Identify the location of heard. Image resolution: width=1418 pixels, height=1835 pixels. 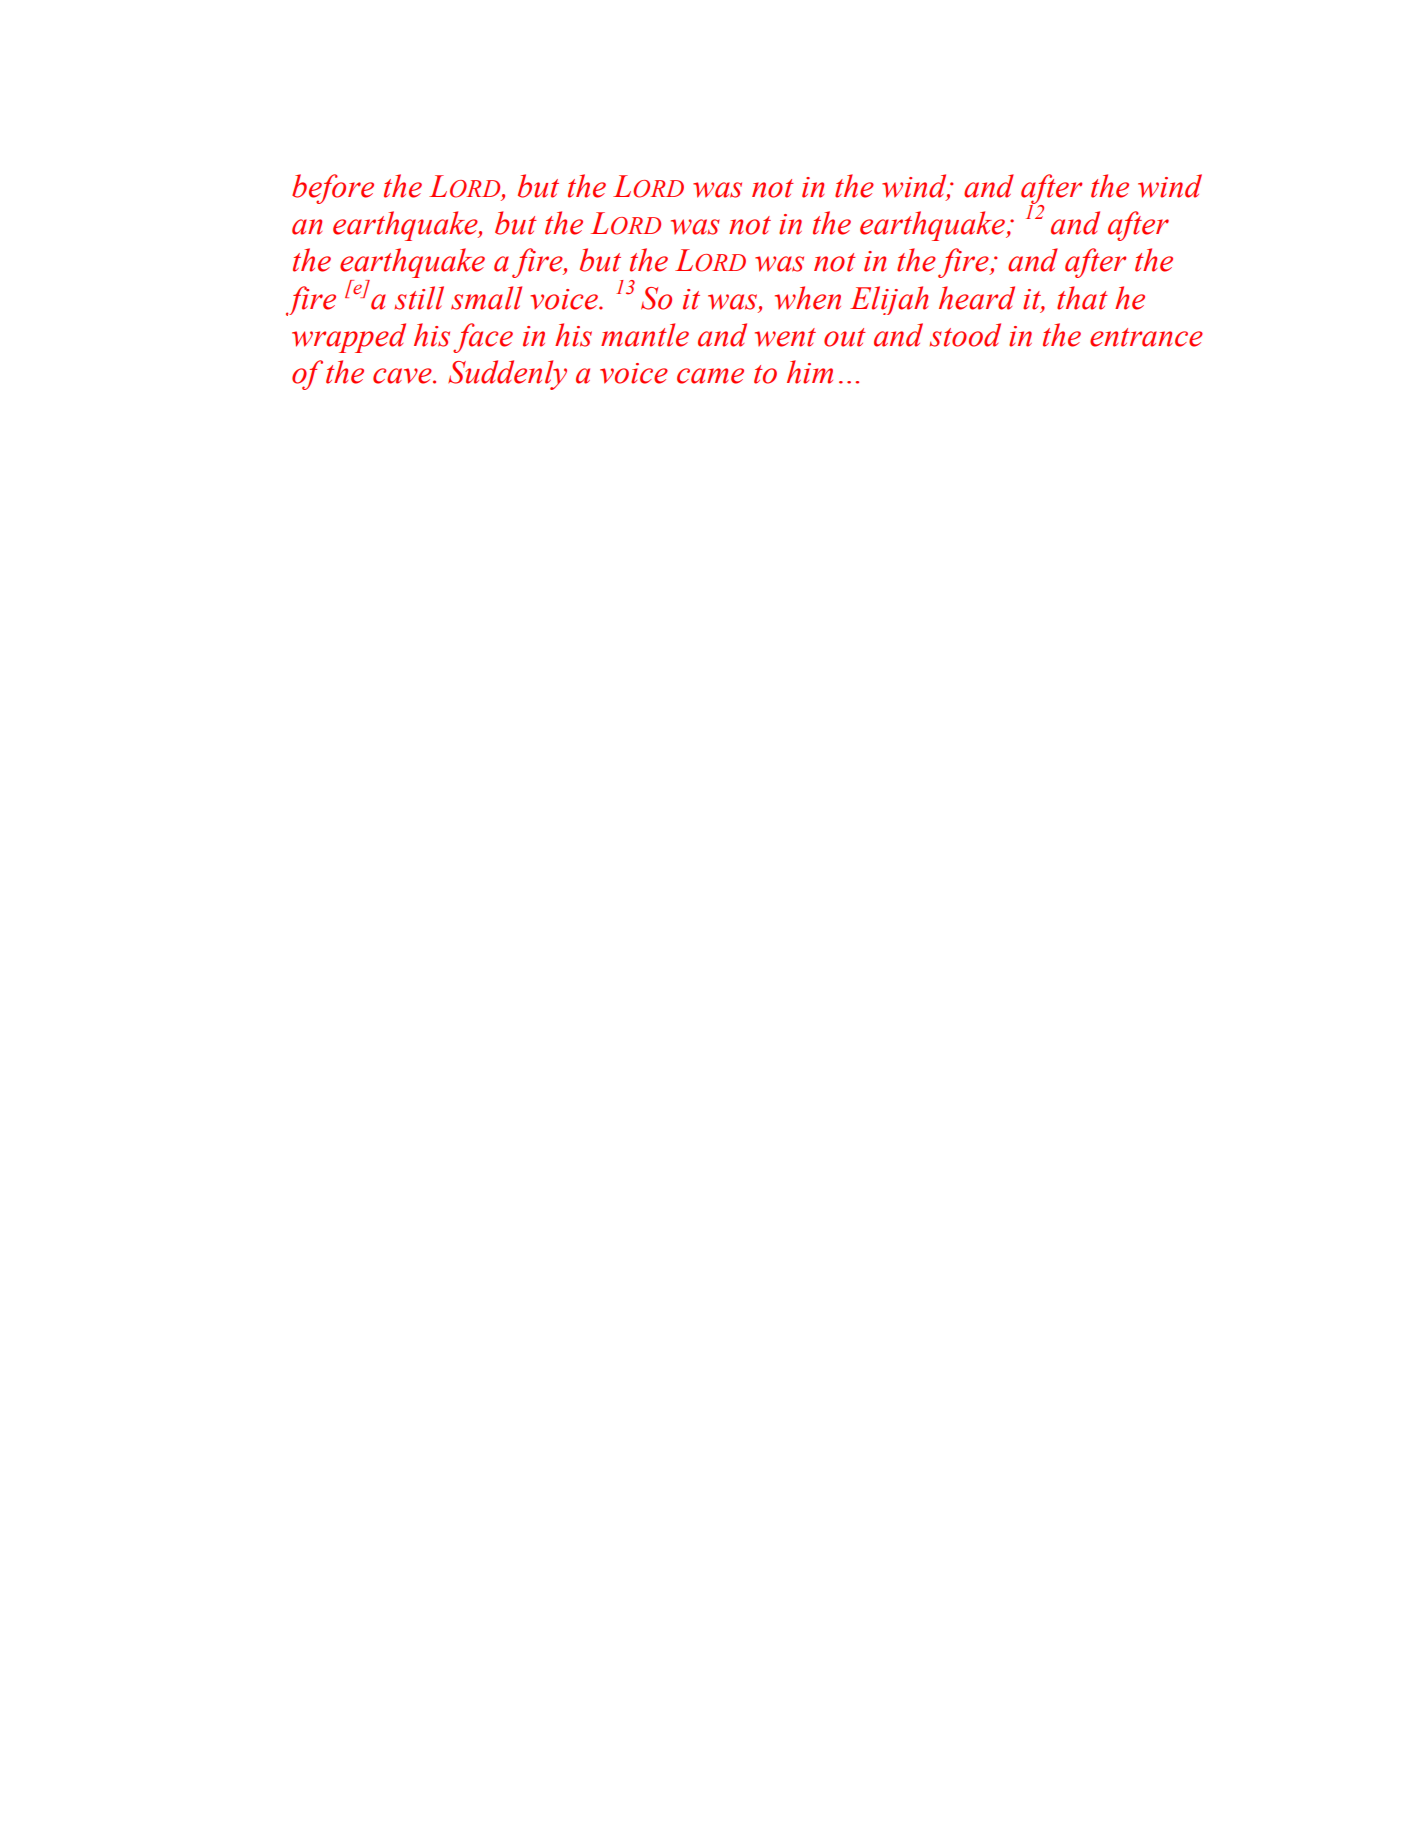
(977, 298).
